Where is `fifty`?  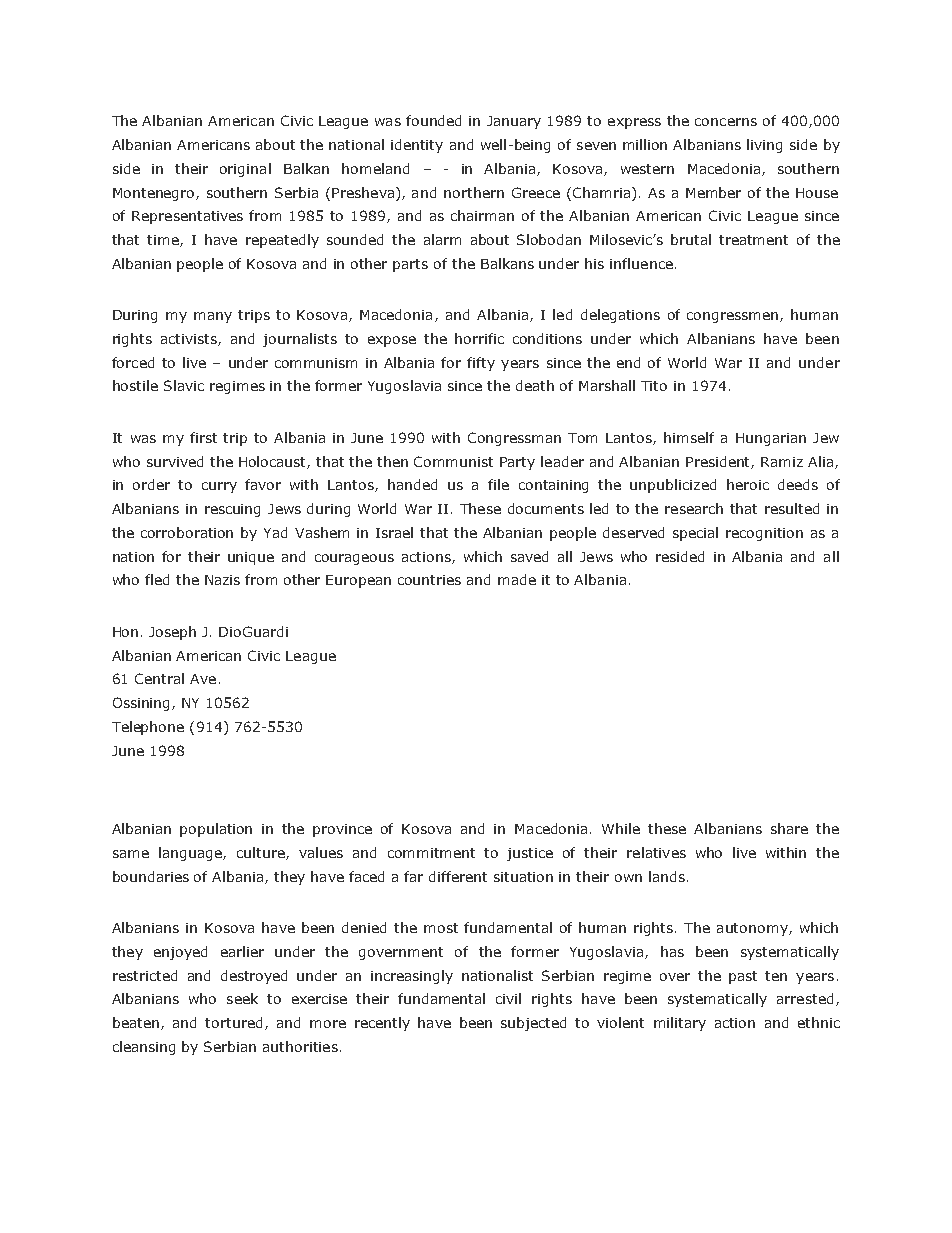
fifty is located at coordinates (481, 364).
